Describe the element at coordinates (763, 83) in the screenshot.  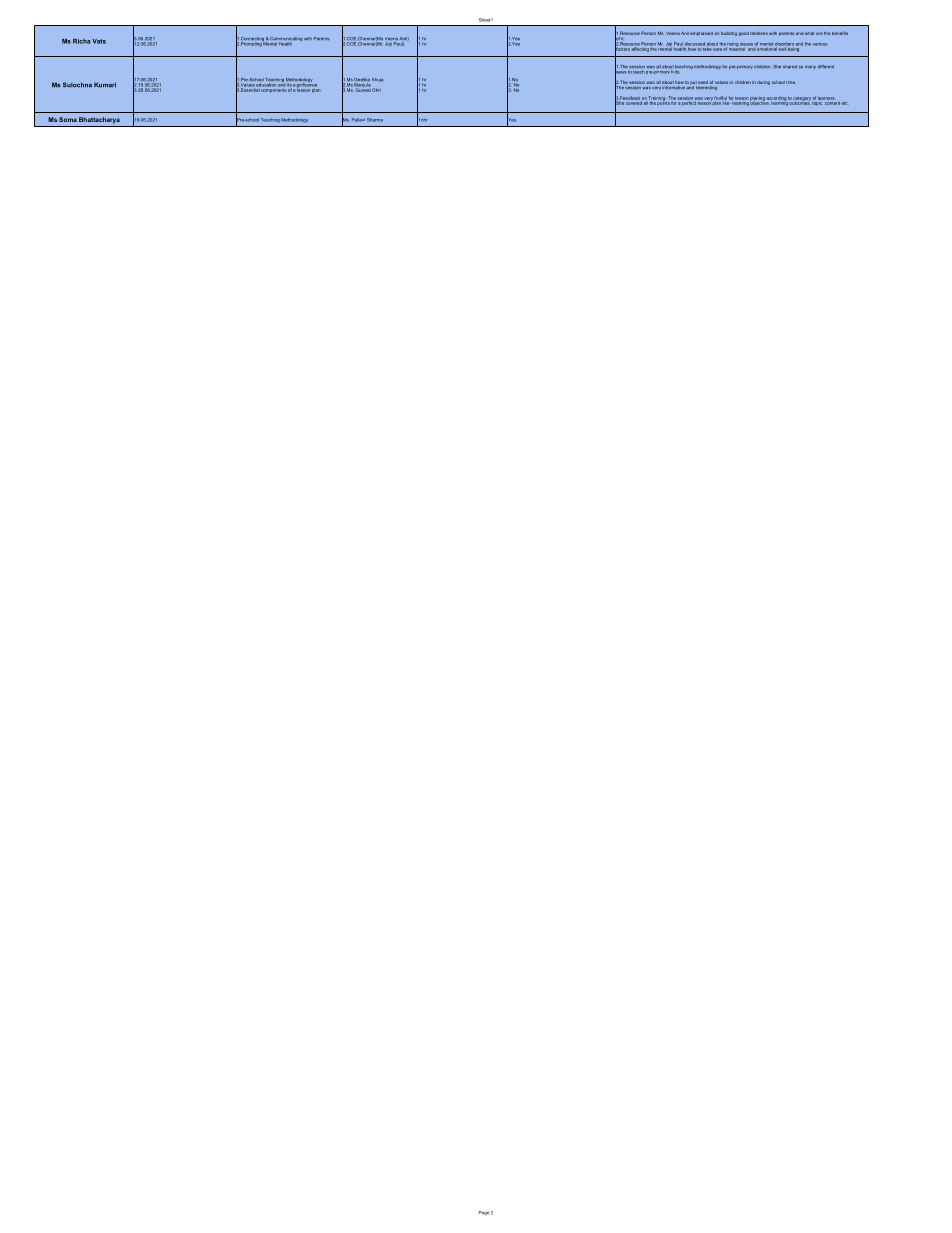
I see `during` at that location.
